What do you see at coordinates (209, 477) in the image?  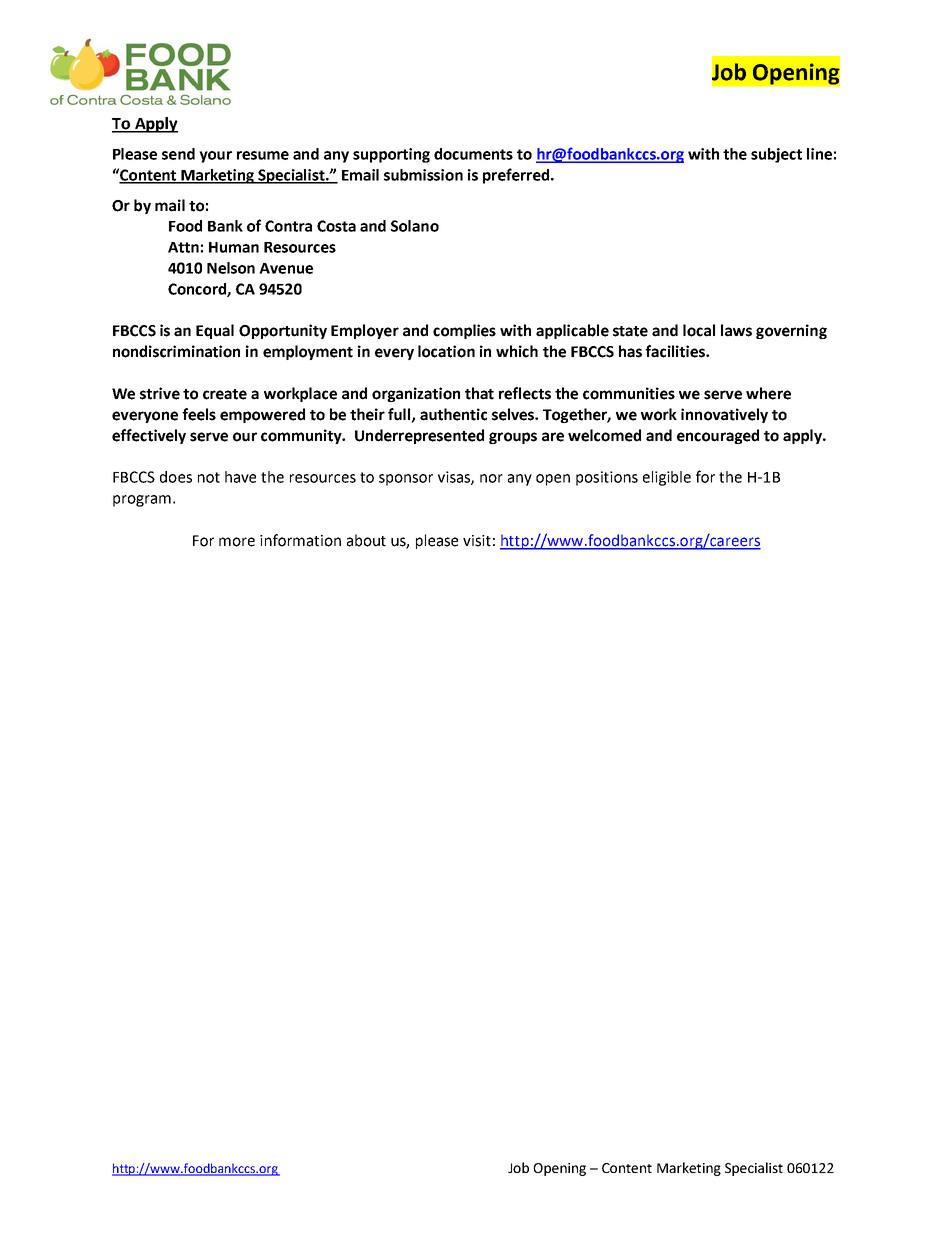 I see `not` at bounding box center [209, 477].
